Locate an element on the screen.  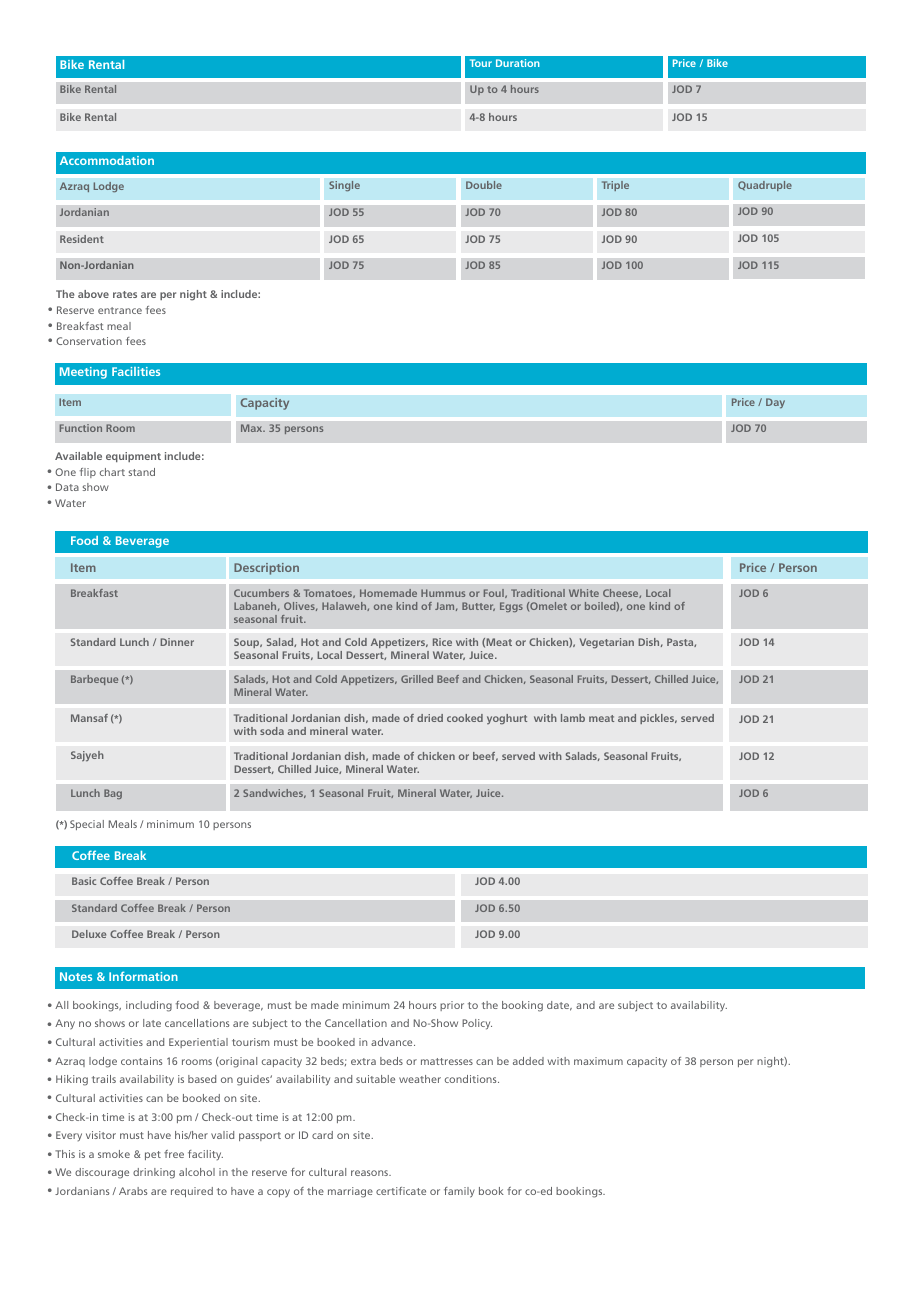
date is located at coordinates (559, 1006).
